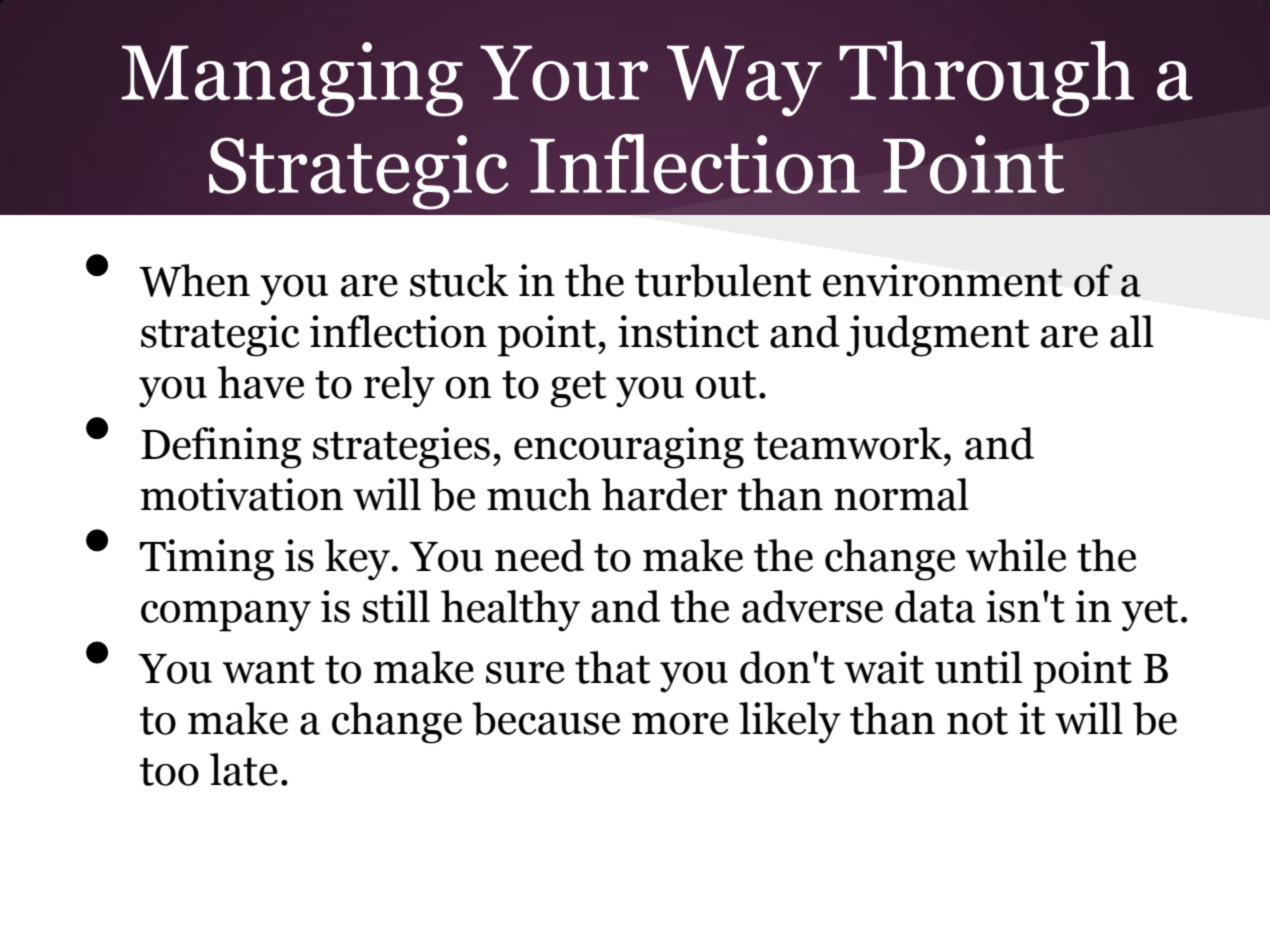 This image has height=952, width=1270. I want to click on Way, so click(744, 81).
